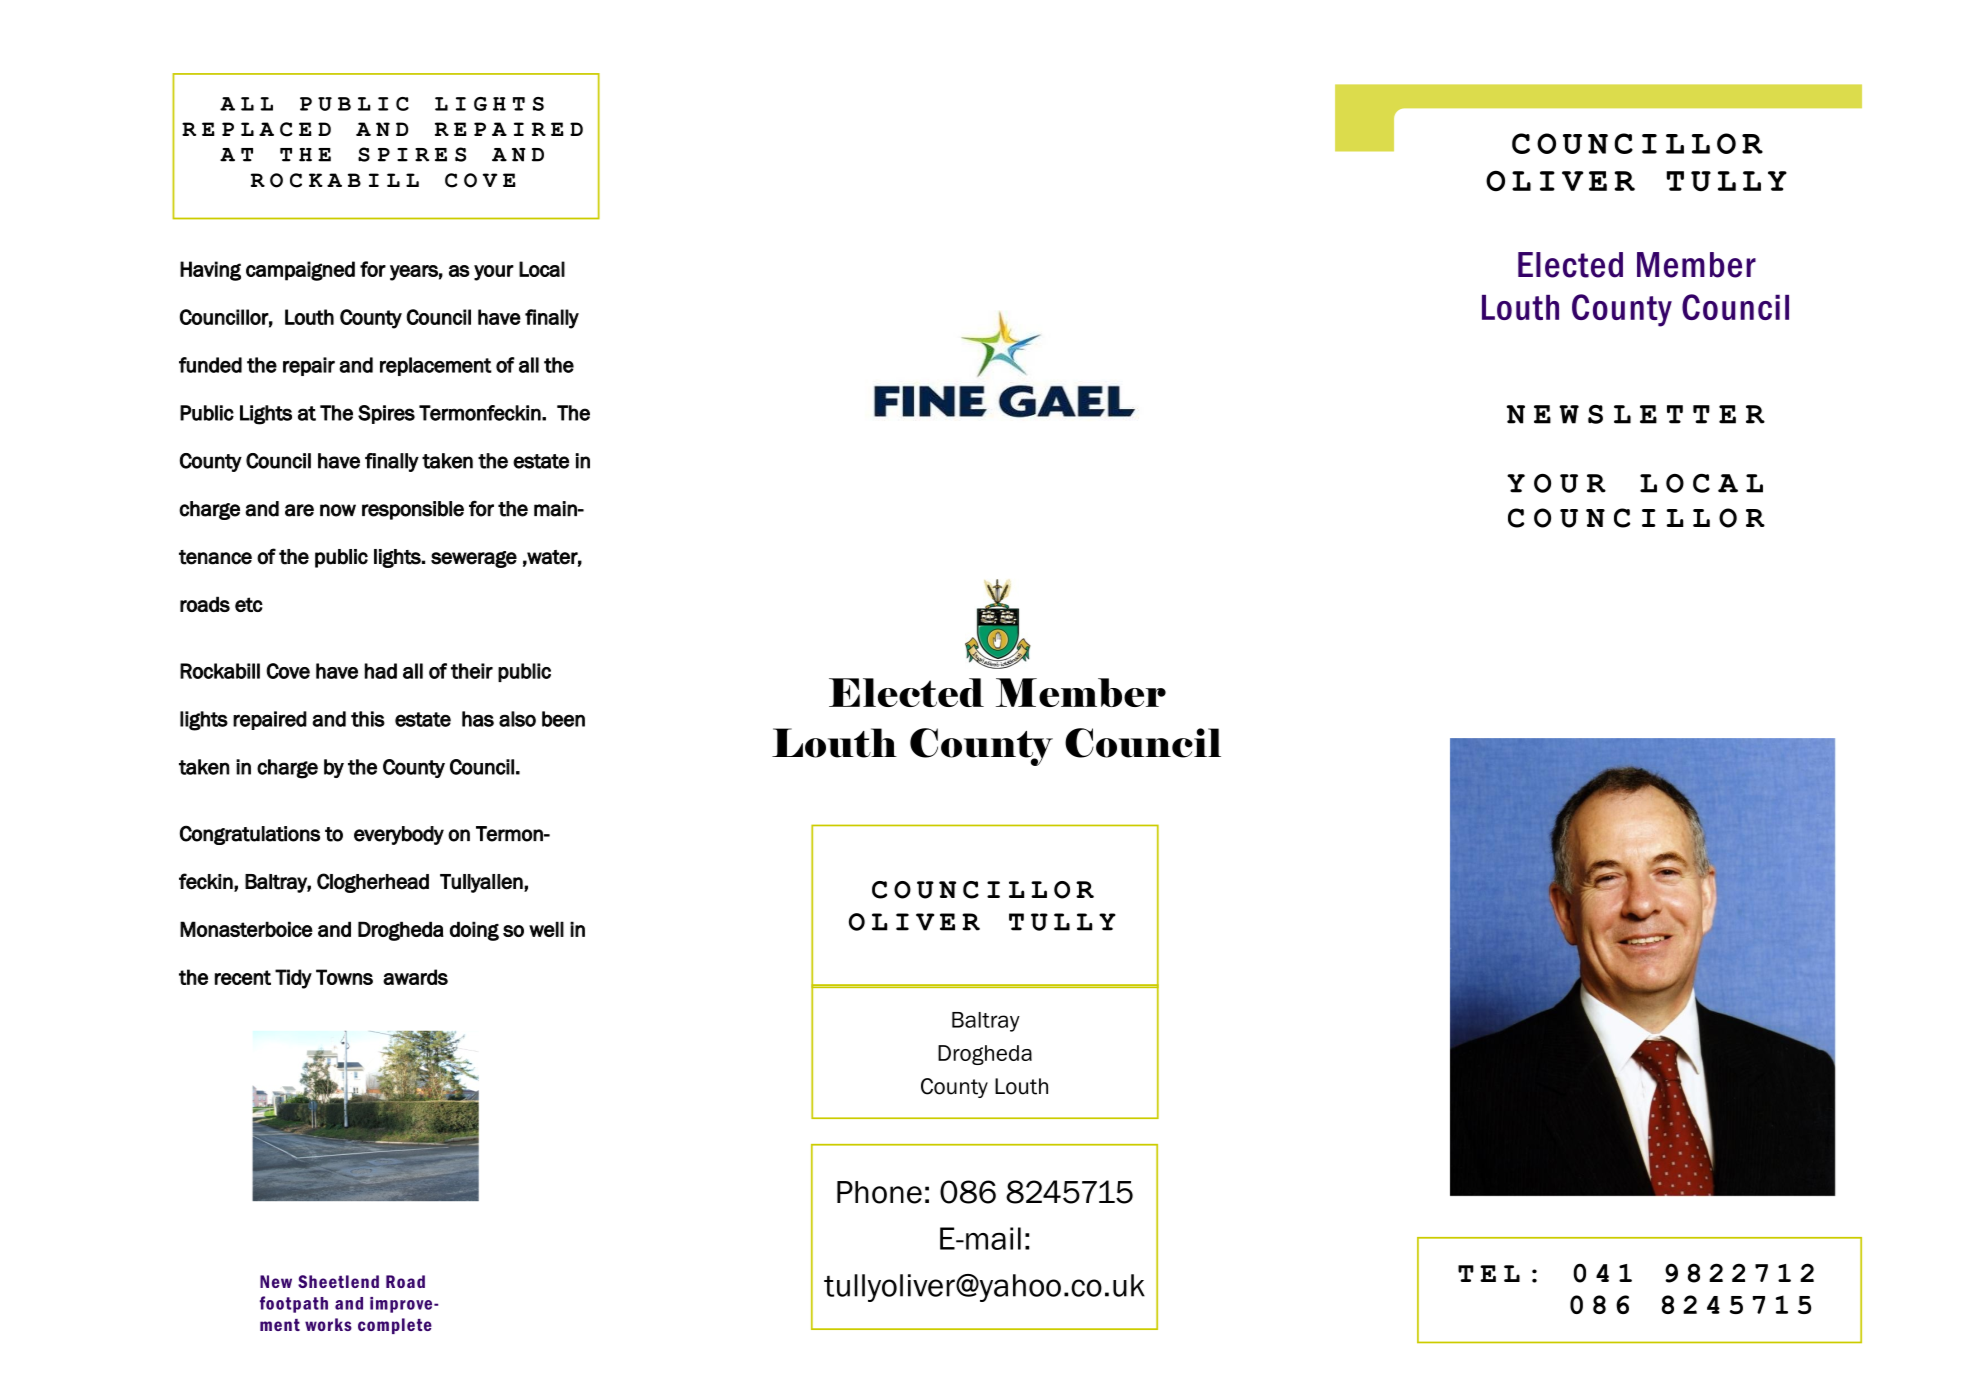 This page has height=1397, width=1976. I want to click on campaigned, so click(300, 271).
